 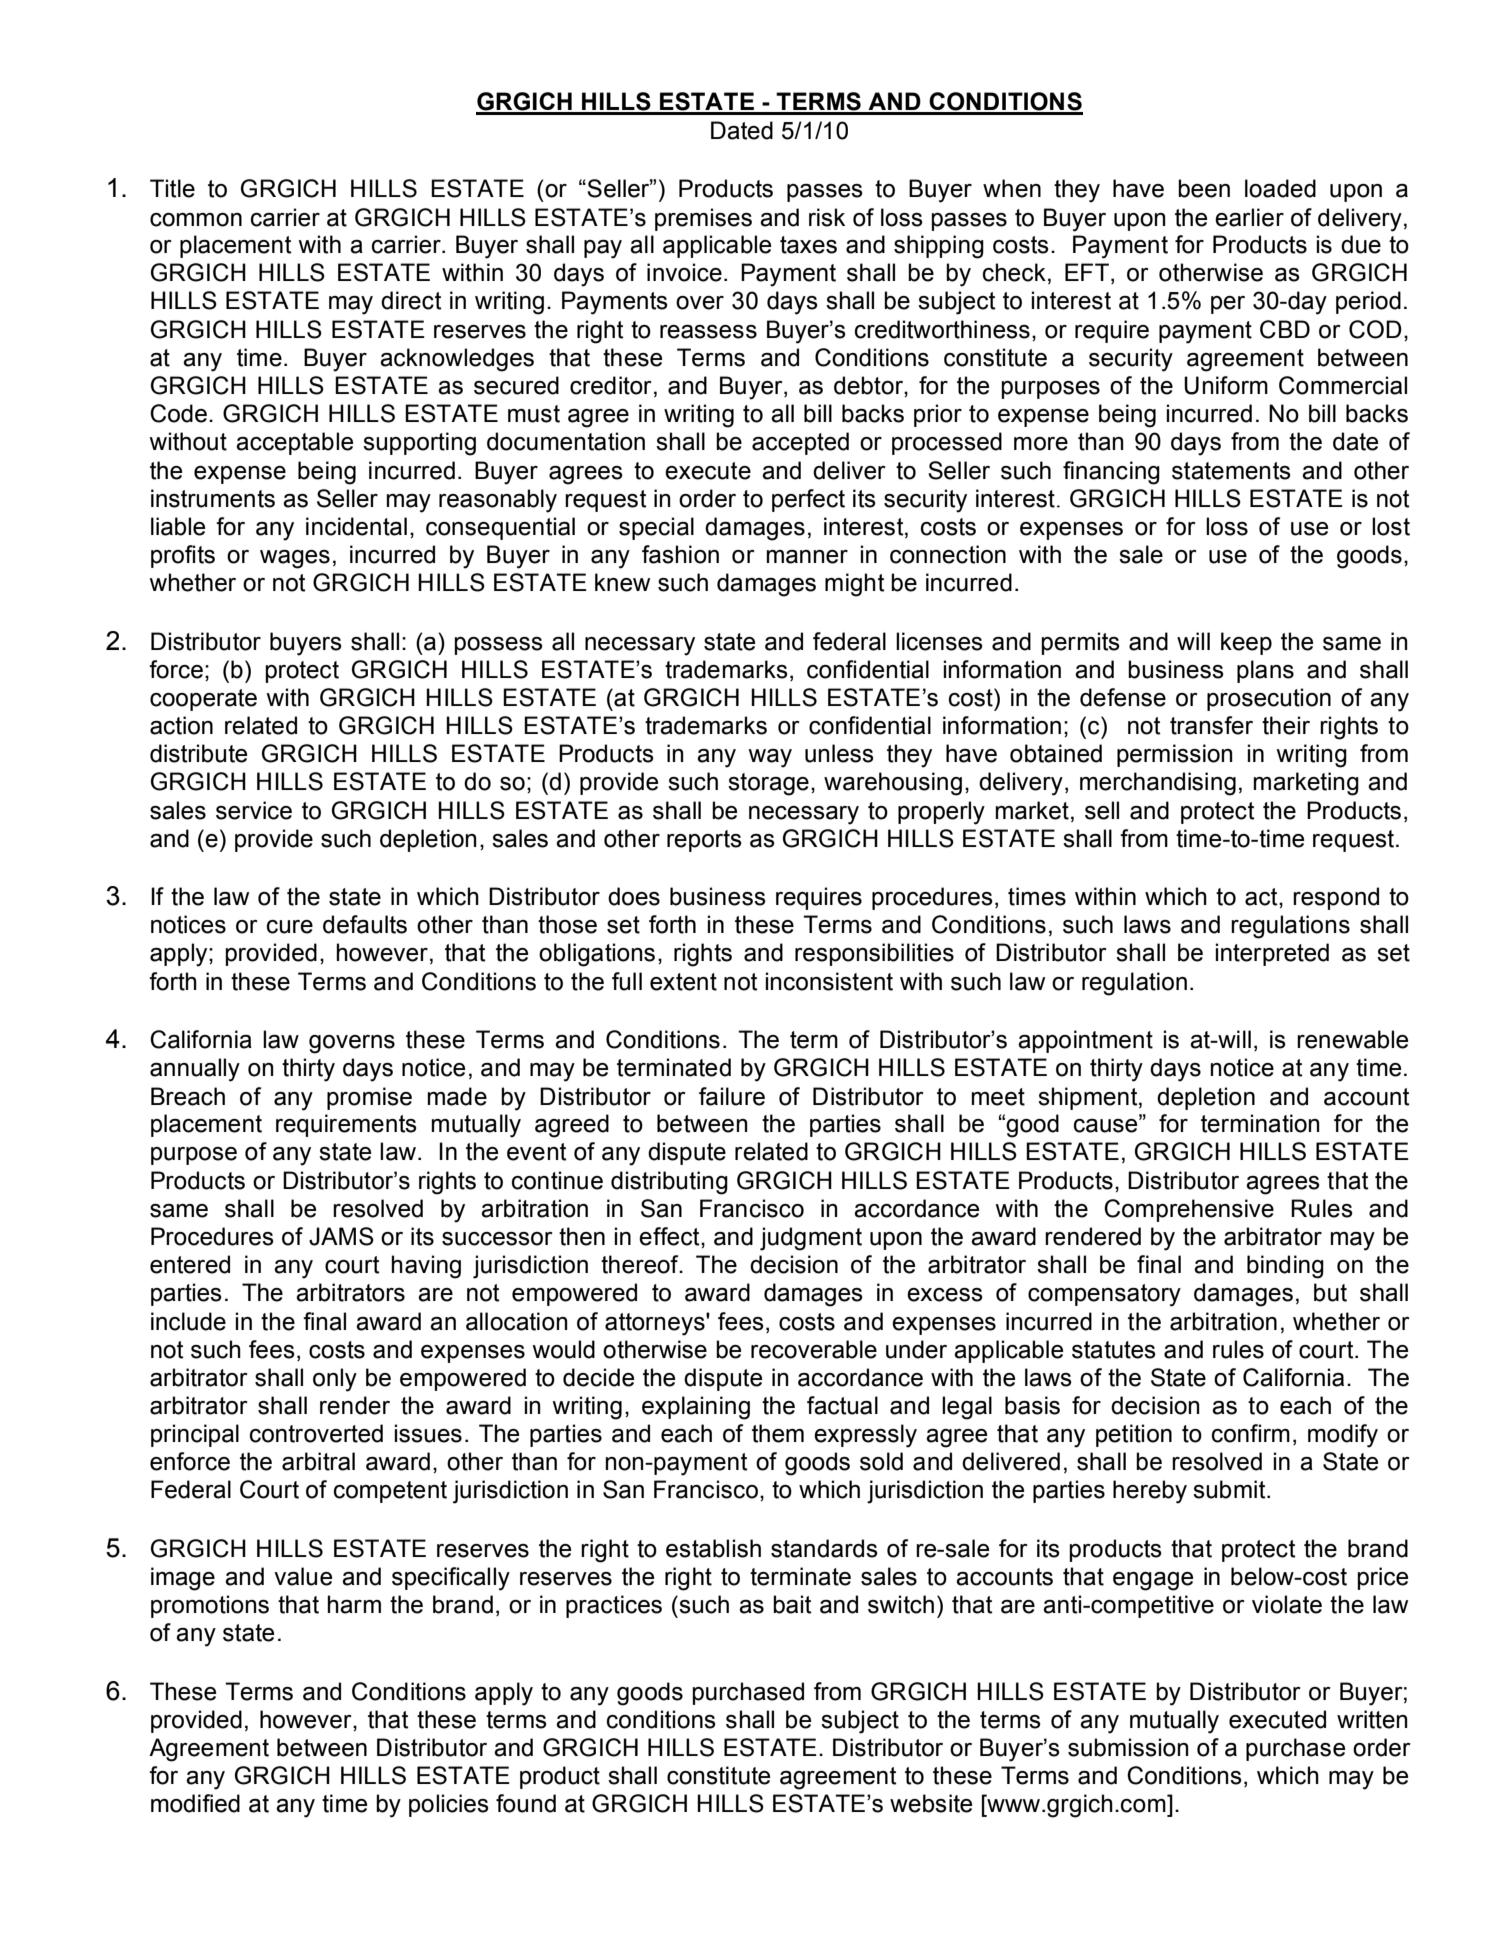 I want to click on inconsistent, so click(x=829, y=981).
